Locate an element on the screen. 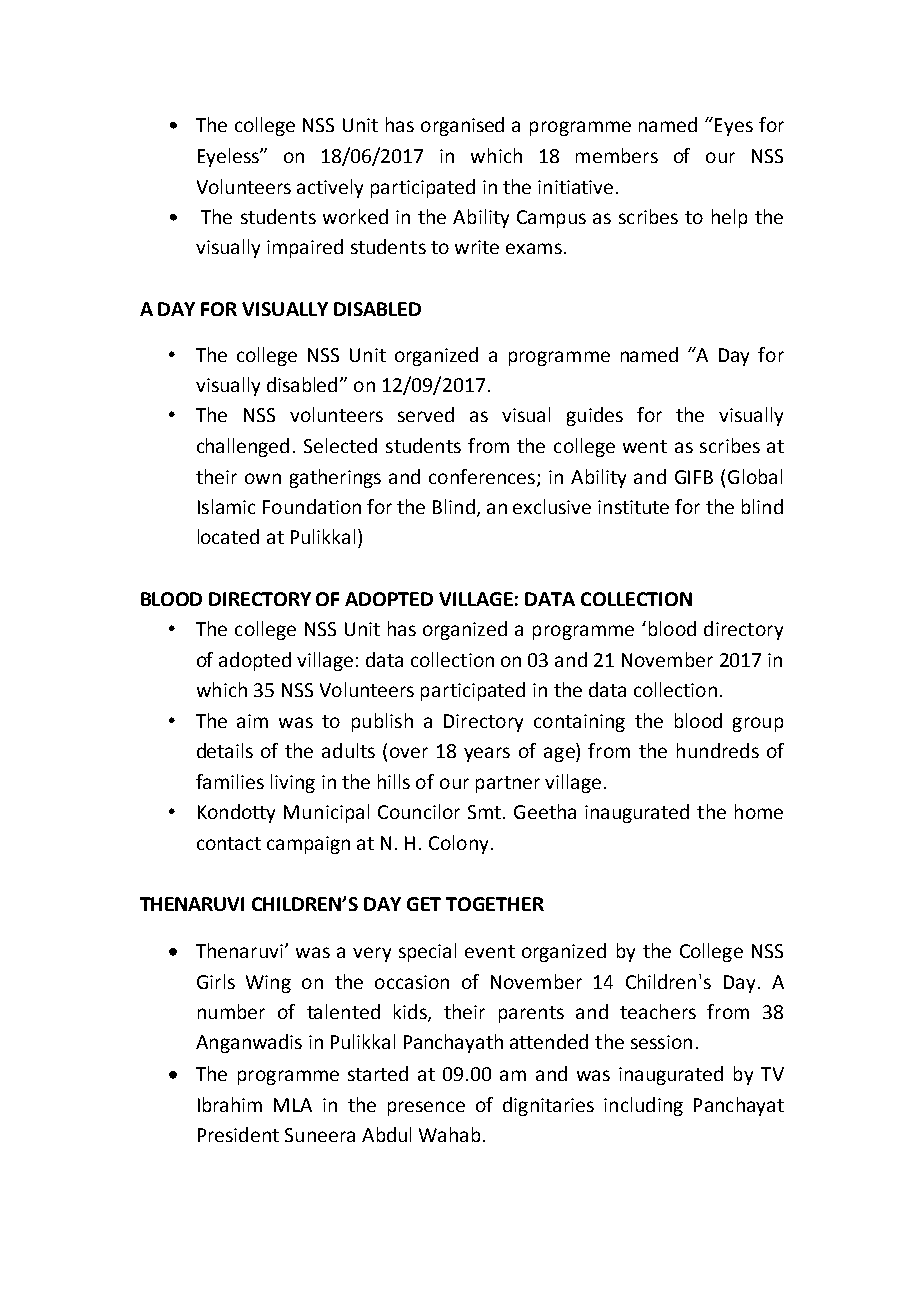 The height and width of the screenshot is (1307, 924). Eyeless is located at coordinates (229, 157).
